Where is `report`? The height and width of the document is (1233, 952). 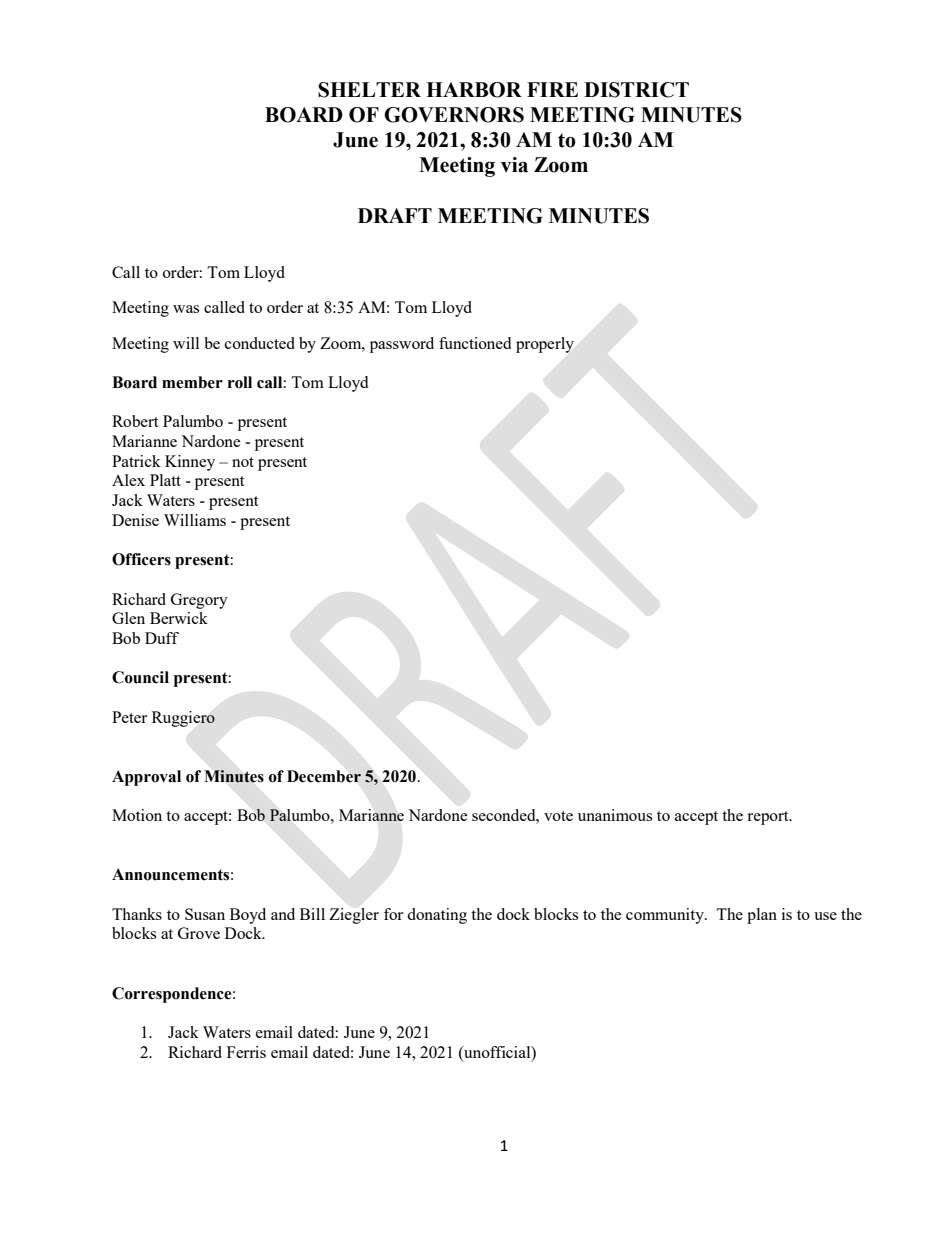
report is located at coordinates (769, 818).
